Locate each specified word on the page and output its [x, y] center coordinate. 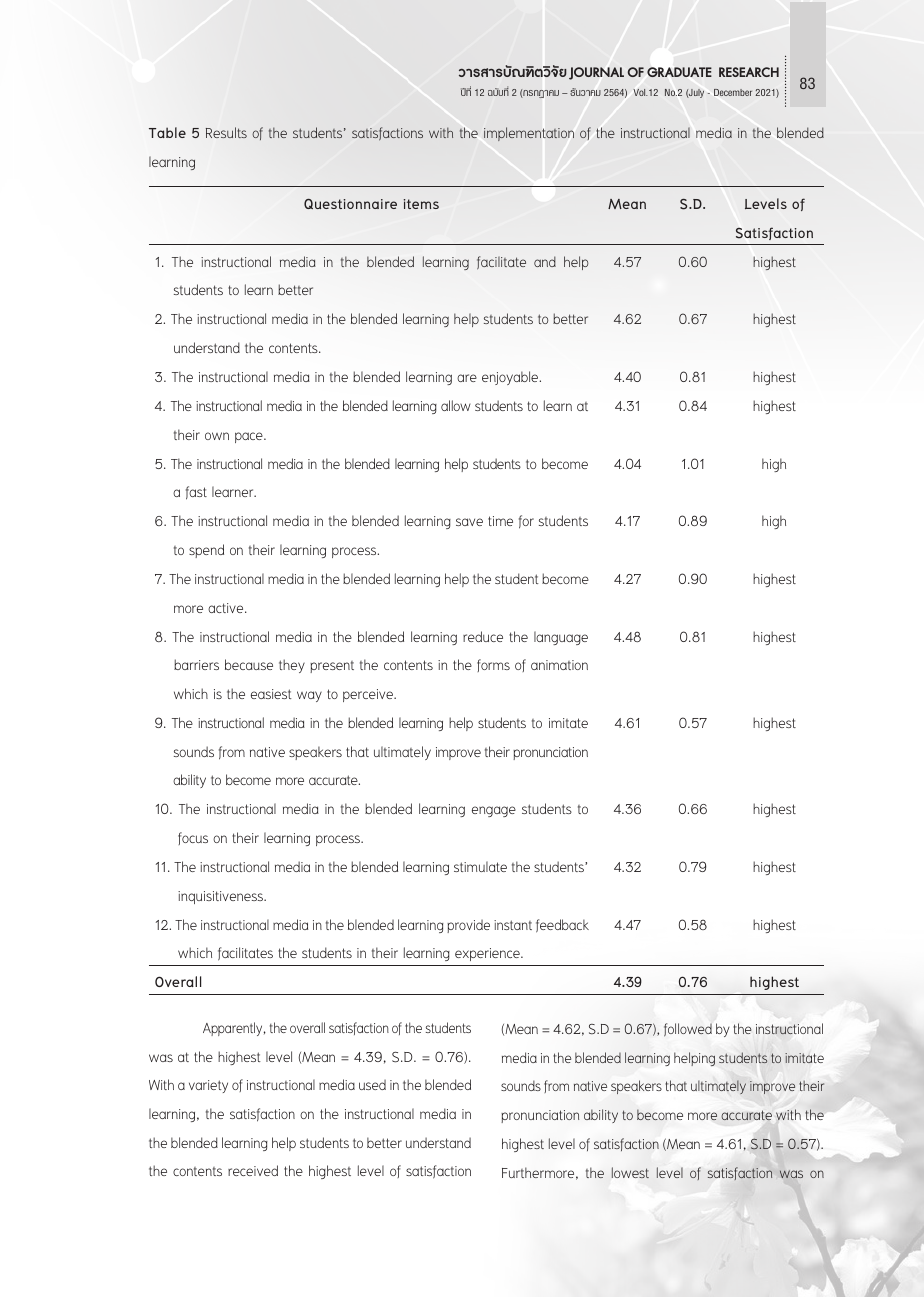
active [227, 608]
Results [226, 132]
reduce [483, 636]
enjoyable [511, 378]
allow [456, 405]
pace [250, 437]
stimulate [480, 866]
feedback [562, 926]
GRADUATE [679, 72]
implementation [529, 134]
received [253, 1170]
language [561, 638]
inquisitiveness [221, 897]
